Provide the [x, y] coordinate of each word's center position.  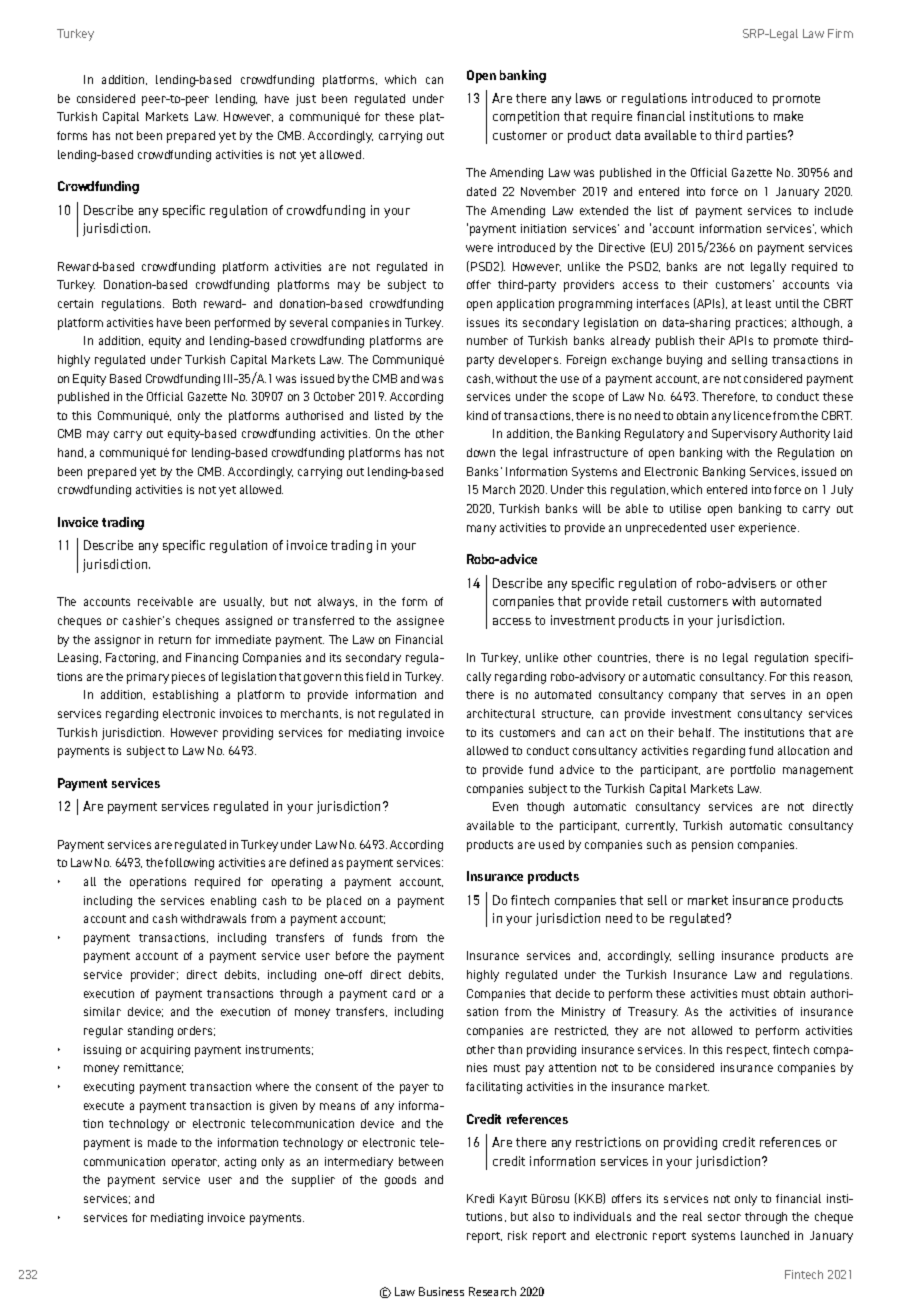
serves [768, 695]
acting [240, 1163]
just [306, 100]
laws [588, 98]
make [788, 116]
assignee [420, 622]
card [404, 993]
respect [748, 1051]
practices [761, 324]
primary [148, 678]
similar [102, 1011]
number [487, 340]
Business [441, 1291]
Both [184, 303]
